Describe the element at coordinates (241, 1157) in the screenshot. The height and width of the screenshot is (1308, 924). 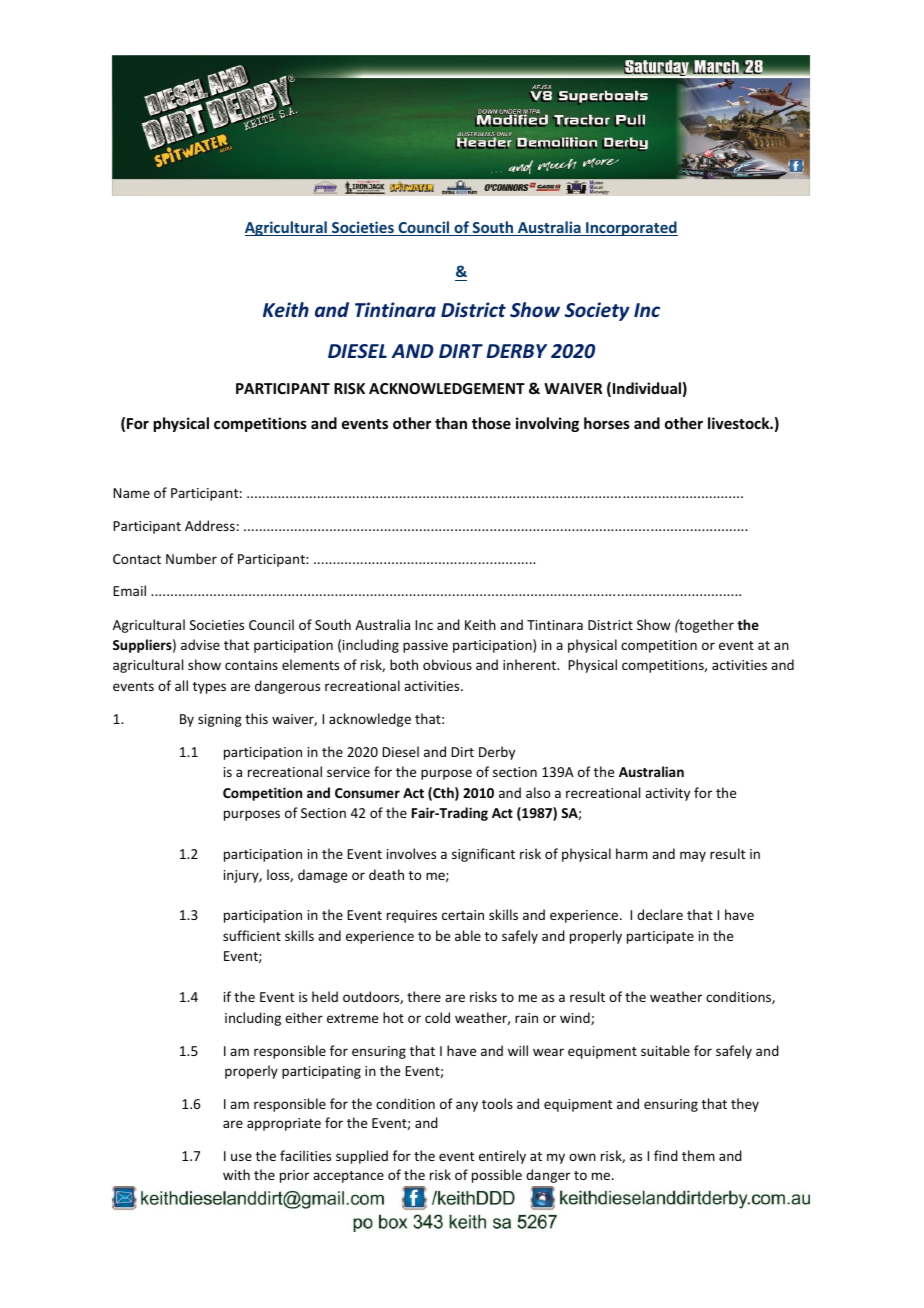
I see `use` at that location.
